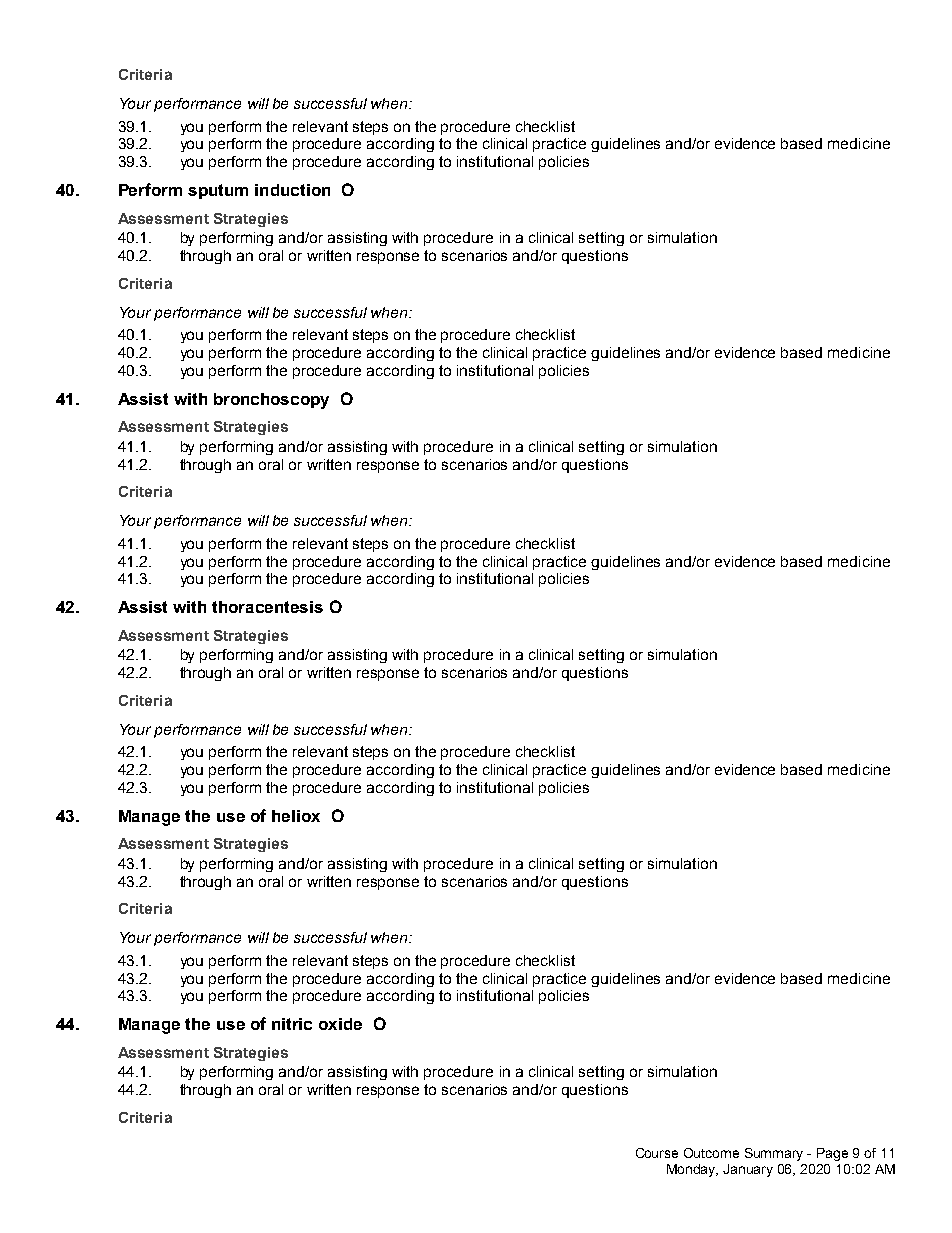  What do you see at coordinates (774, 1154) in the document?
I see `Summary` at bounding box center [774, 1154].
